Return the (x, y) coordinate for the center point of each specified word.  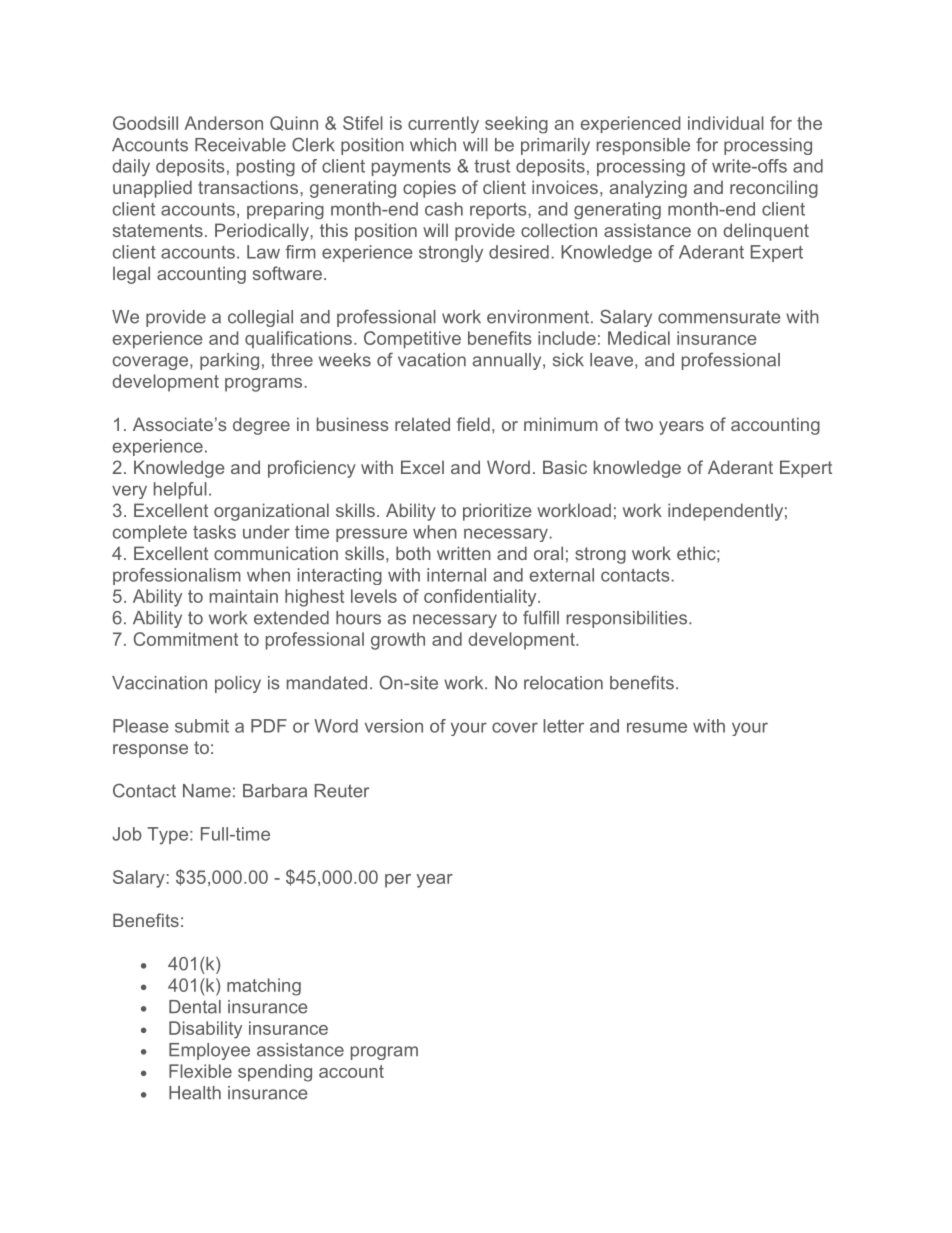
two (639, 424)
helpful (180, 490)
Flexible (200, 1071)
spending (275, 1073)
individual (726, 123)
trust (492, 166)
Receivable (240, 145)
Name (207, 791)
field (473, 424)
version (394, 726)
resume (657, 727)
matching (264, 987)
